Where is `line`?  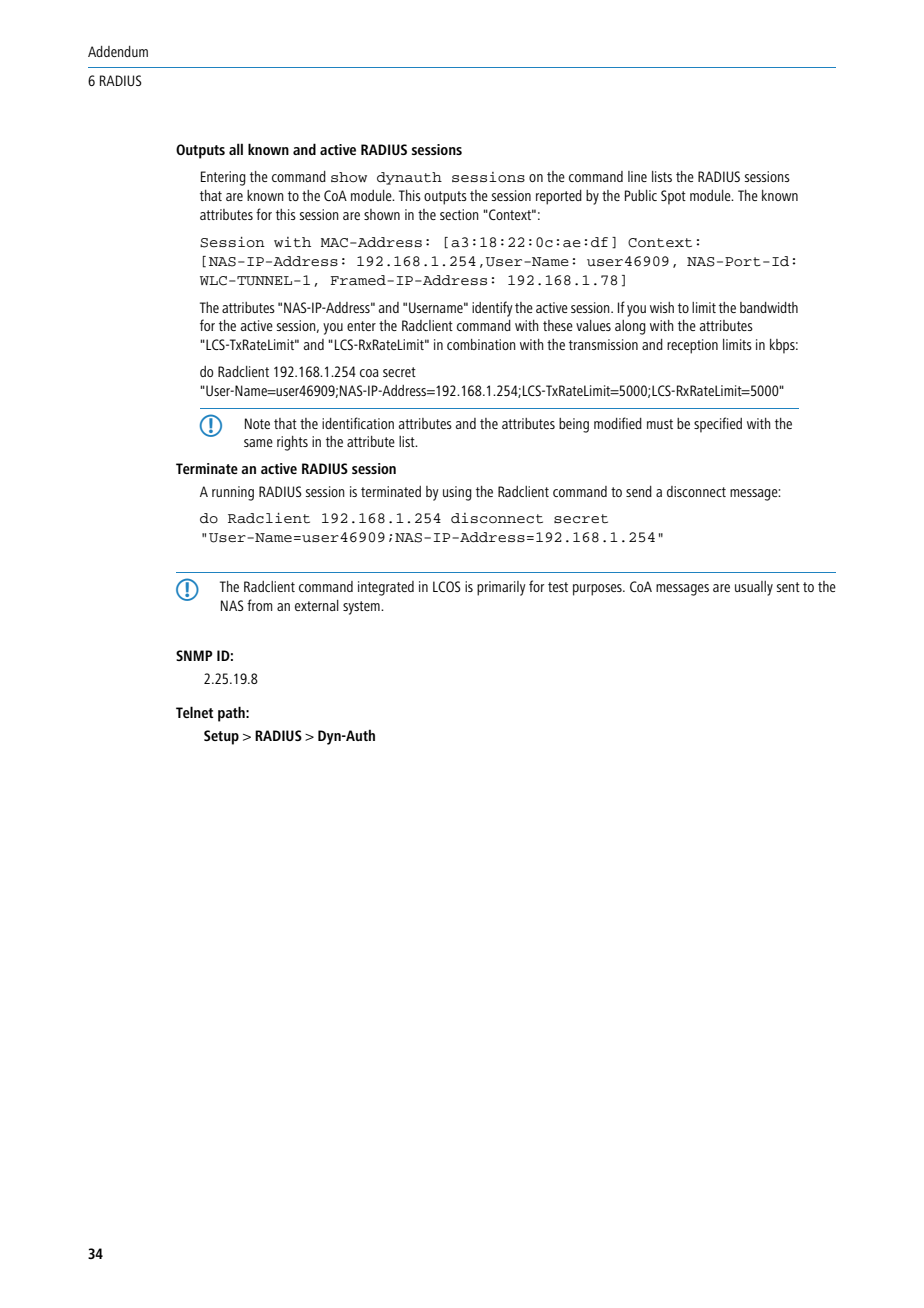 line is located at coordinates (637, 176).
